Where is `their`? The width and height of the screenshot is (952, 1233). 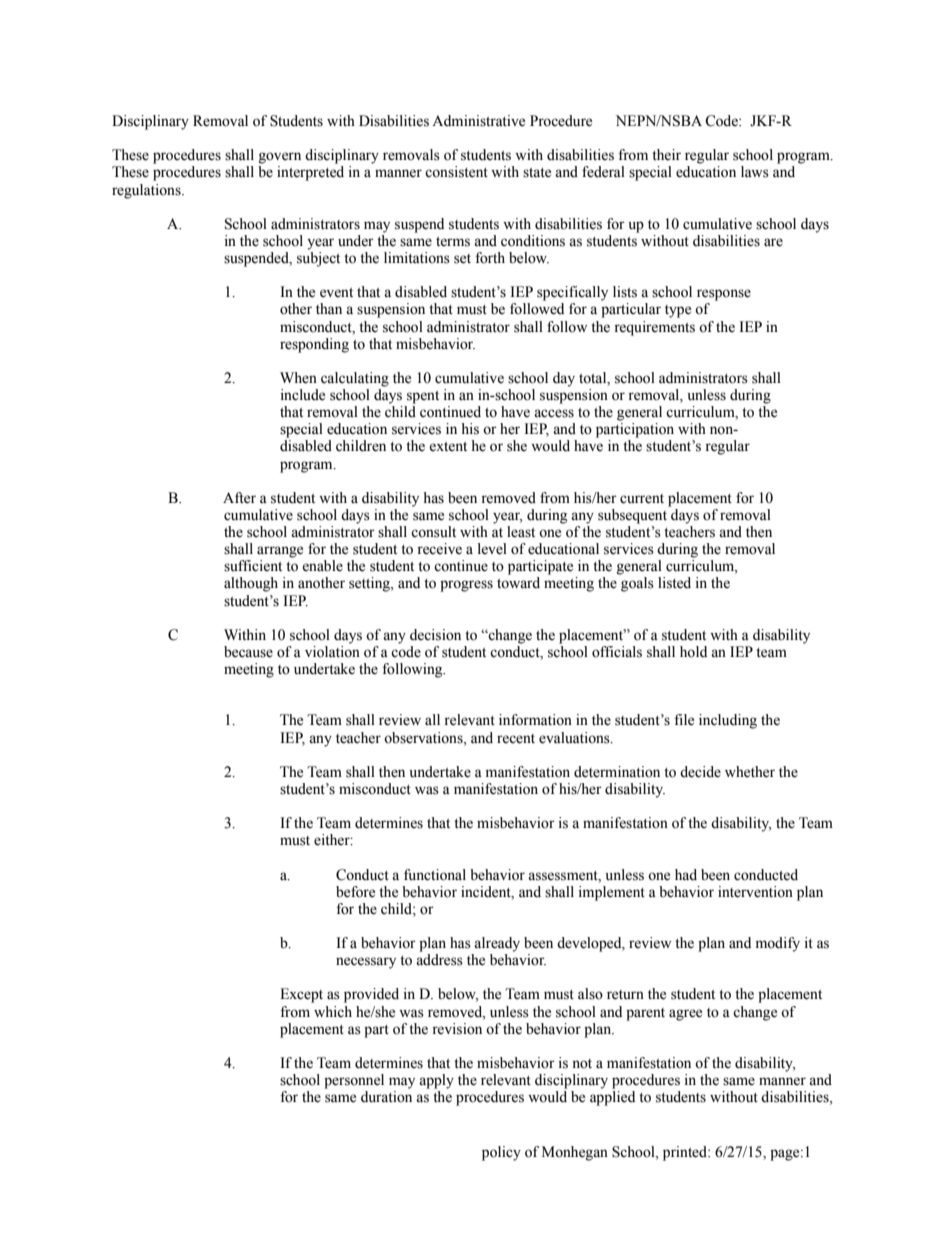
their is located at coordinates (666, 155).
